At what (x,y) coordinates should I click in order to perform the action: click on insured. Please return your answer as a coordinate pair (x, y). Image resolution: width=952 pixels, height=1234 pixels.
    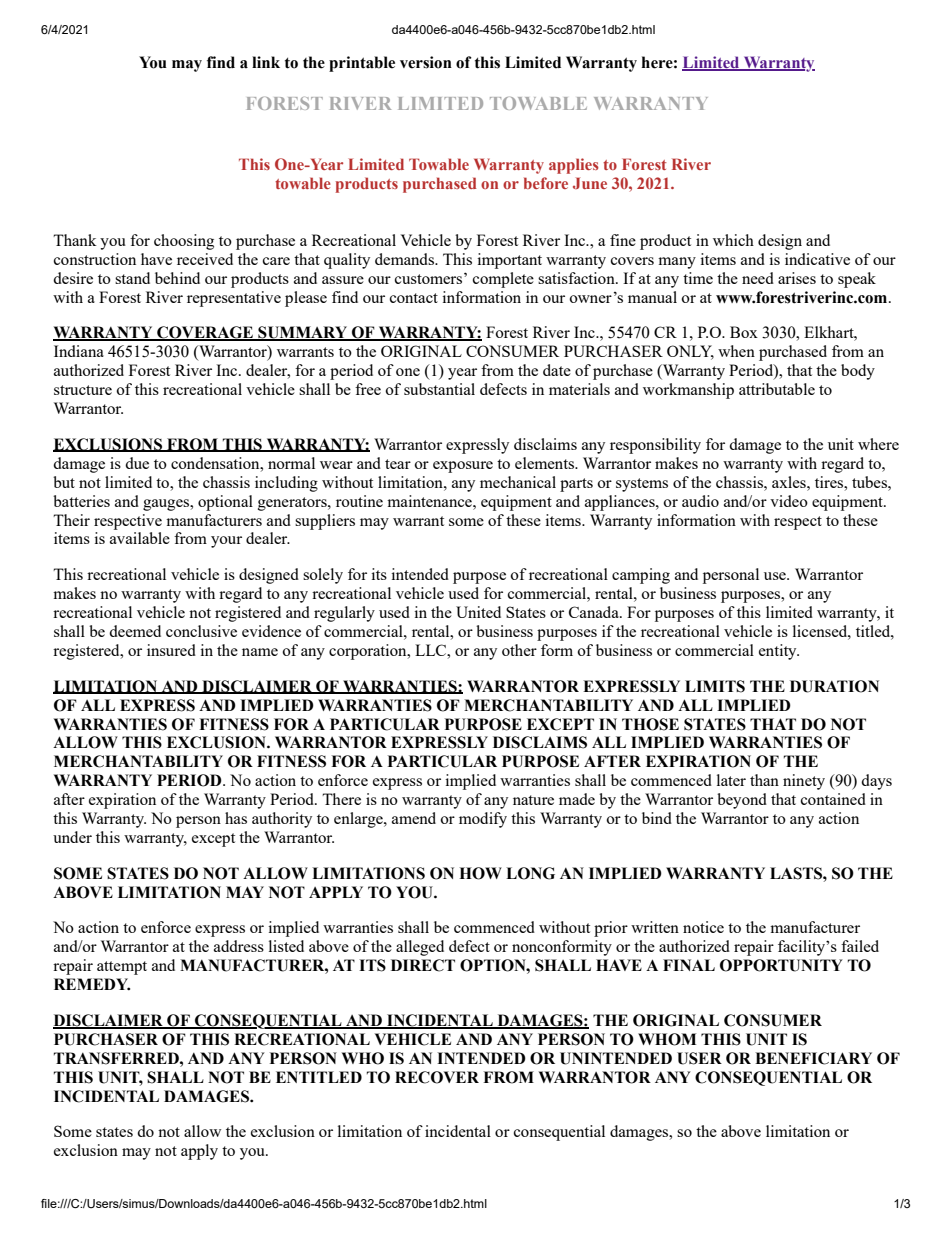
    Looking at the image, I should click on (171, 650).
